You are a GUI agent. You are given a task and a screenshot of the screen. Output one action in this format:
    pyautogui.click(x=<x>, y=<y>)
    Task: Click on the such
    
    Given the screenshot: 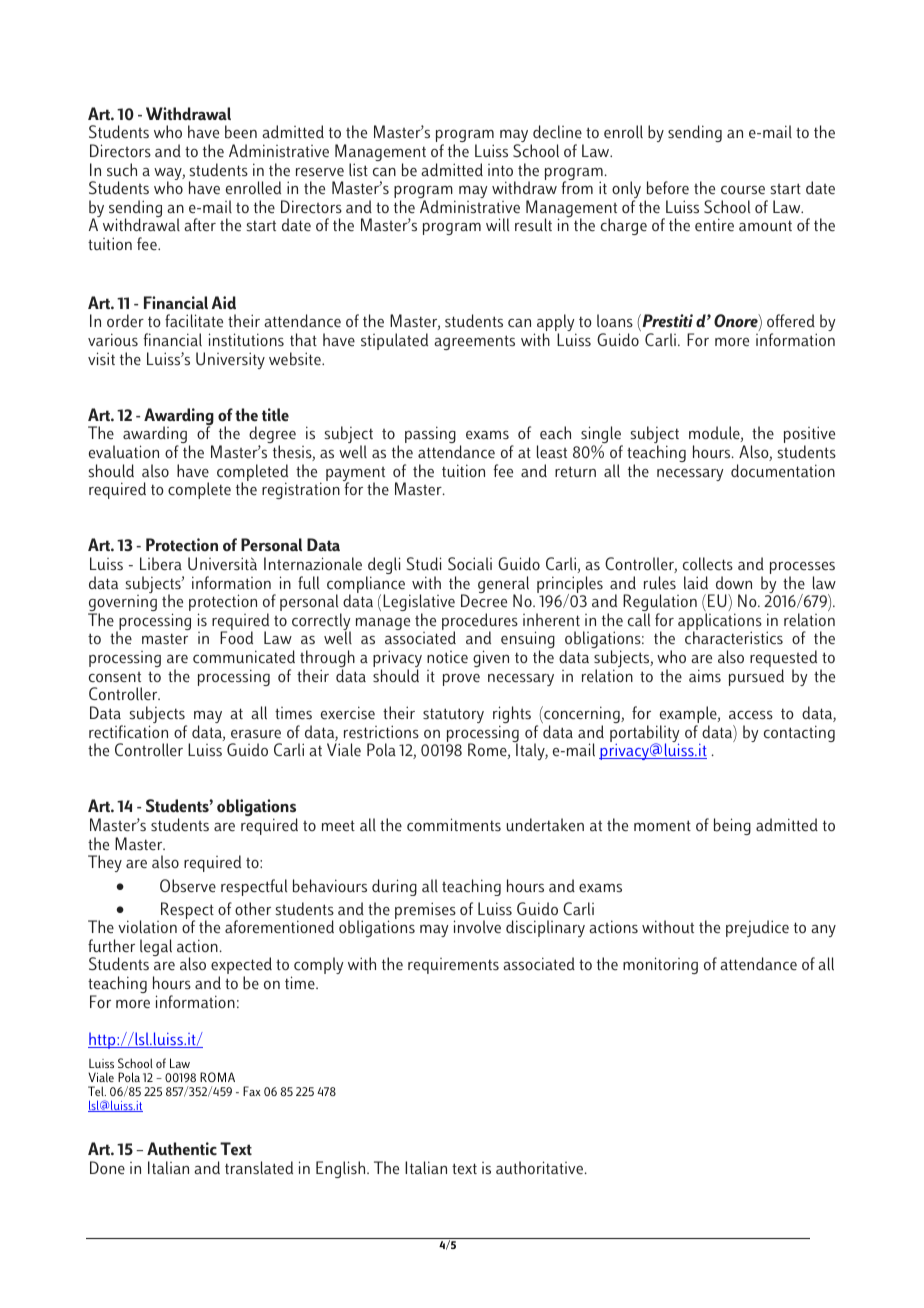 What is the action you would take?
    pyautogui.click(x=122, y=170)
